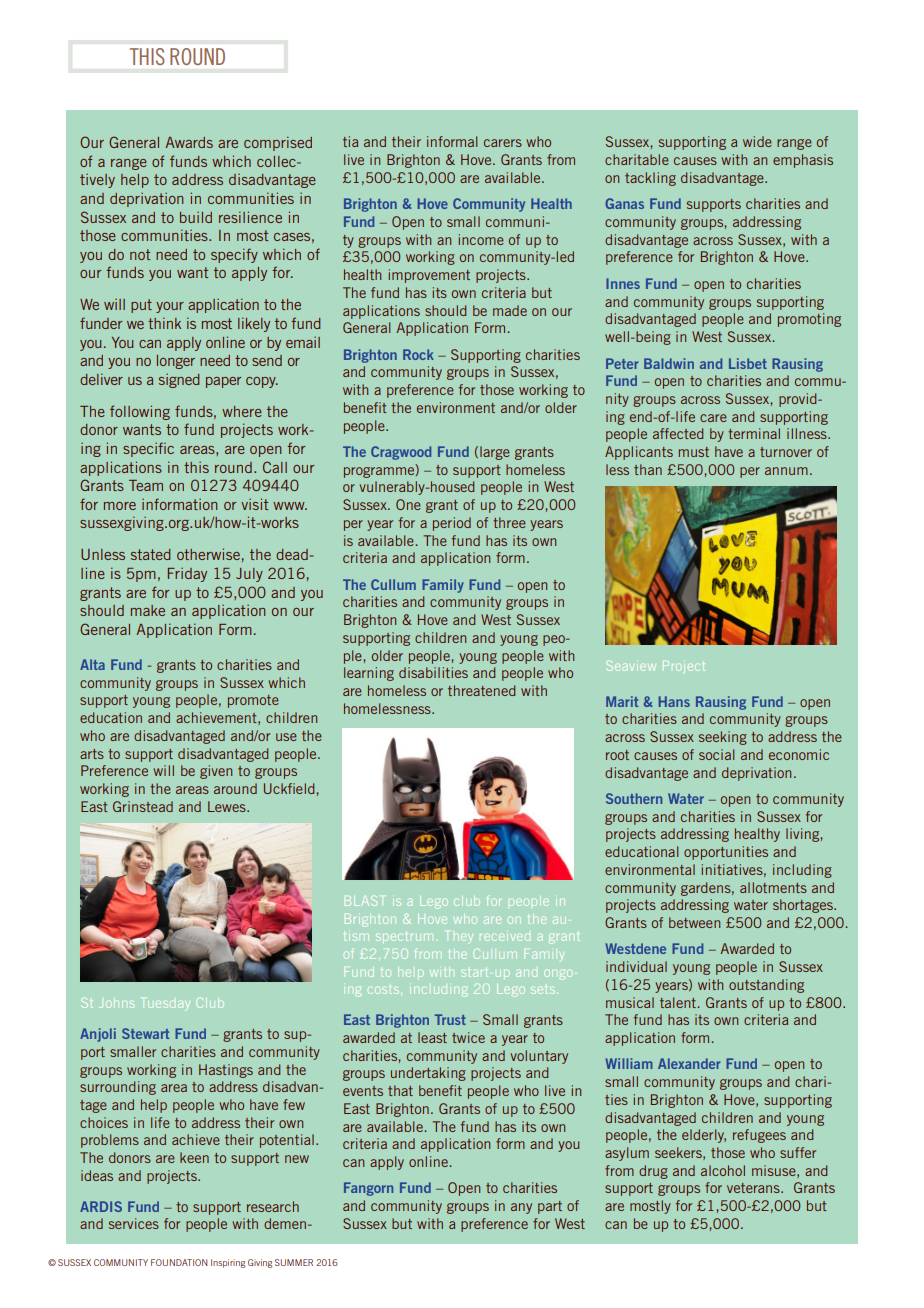  What do you see at coordinates (754, 433) in the page?
I see `terminal` at bounding box center [754, 433].
